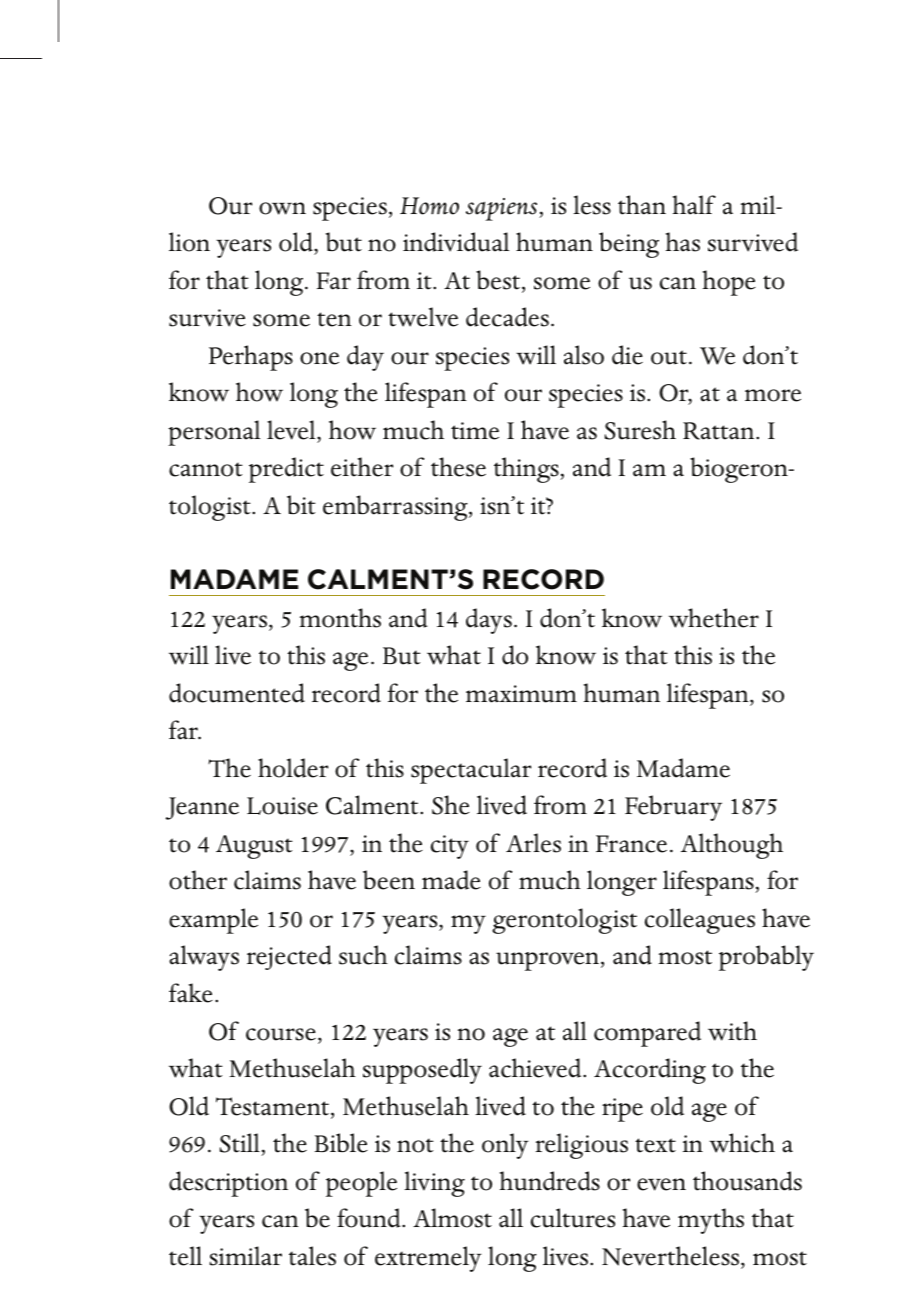 Image resolution: width=924 pixels, height=1308 pixels. What do you see at coordinates (714, 618) in the screenshot?
I see `whether` at bounding box center [714, 618].
